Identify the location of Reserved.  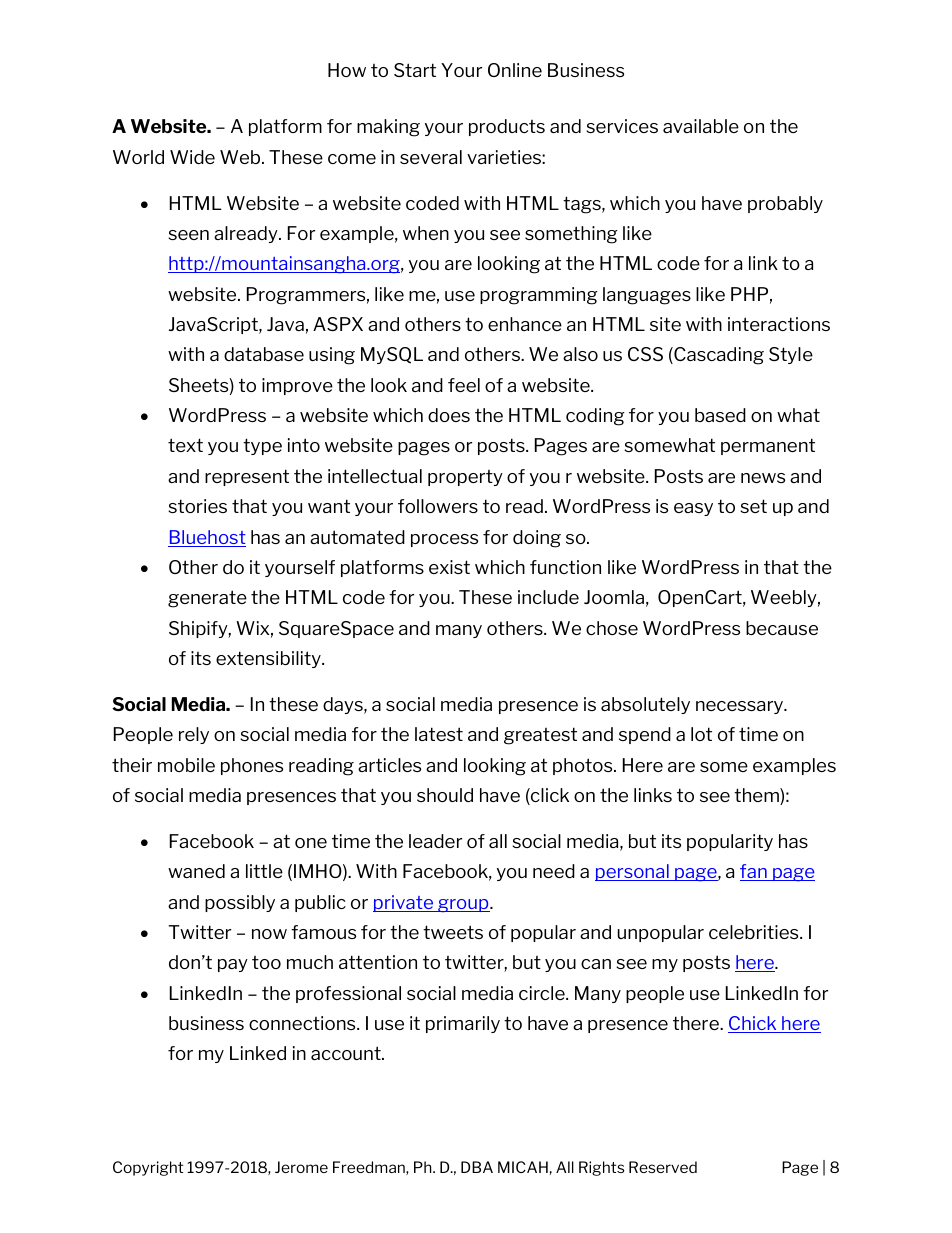
(663, 1167).
